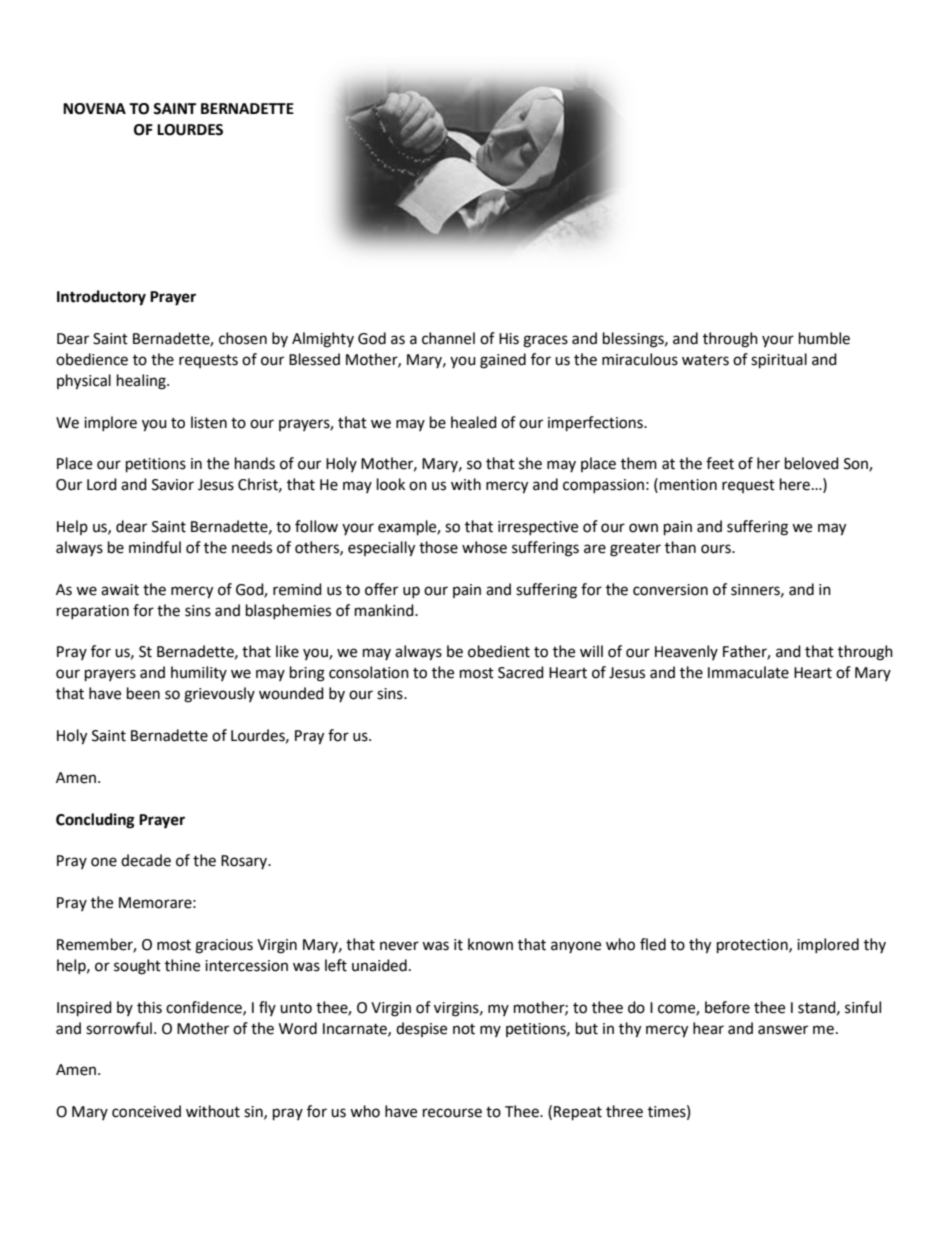  Describe the element at coordinates (783, 1030) in the document. I see `answer` at that location.
